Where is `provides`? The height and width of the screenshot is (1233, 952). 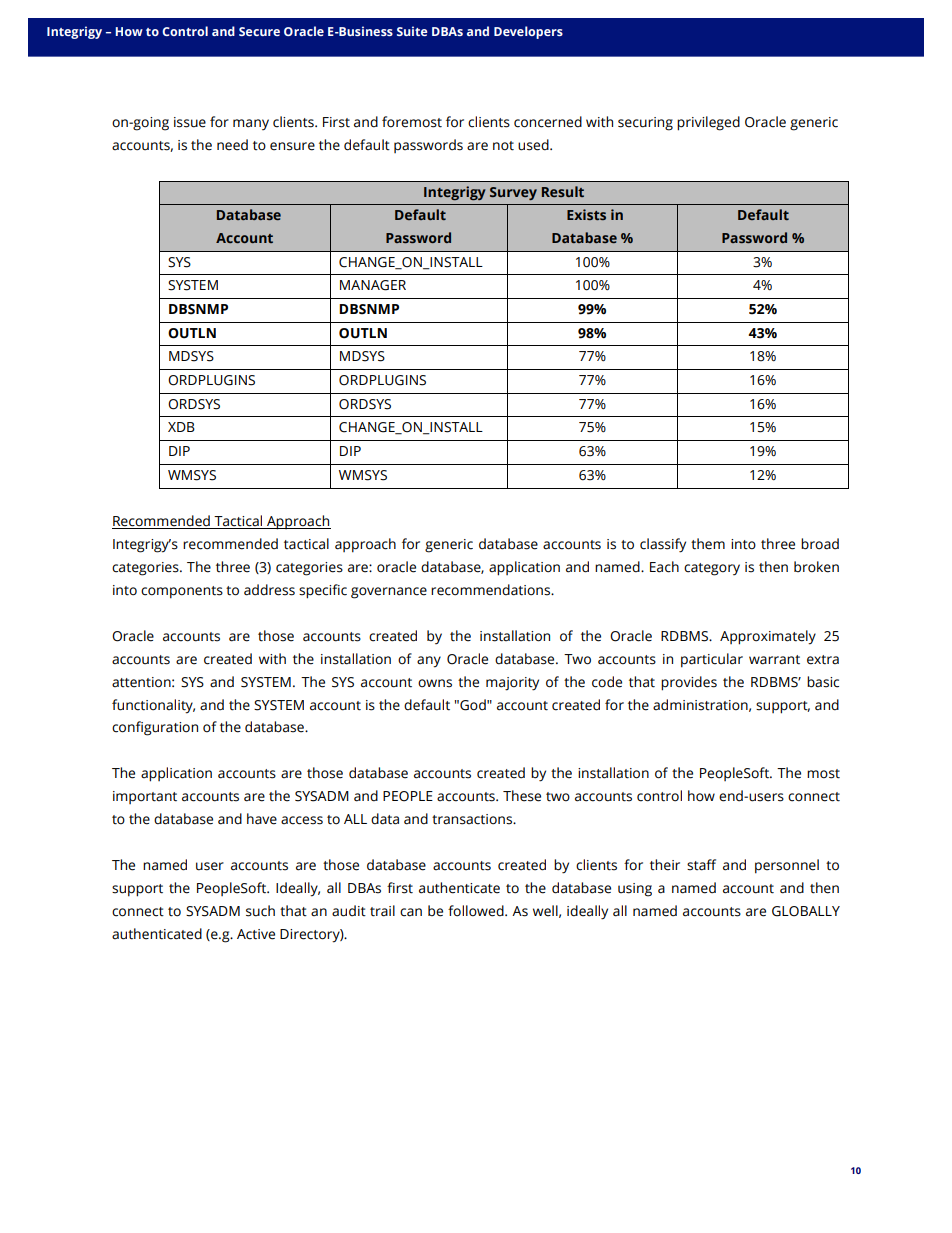 provides is located at coordinates (689, 683).
